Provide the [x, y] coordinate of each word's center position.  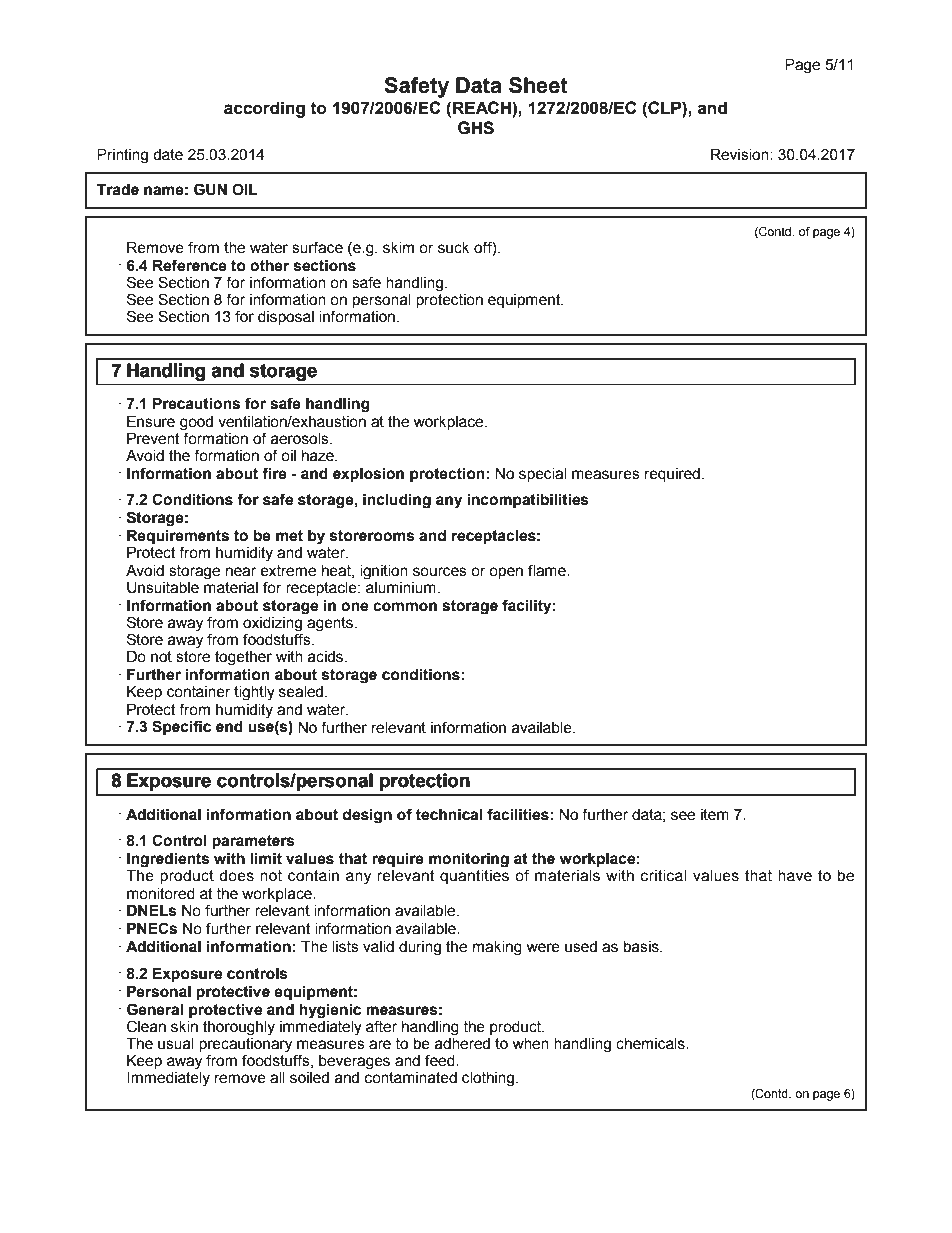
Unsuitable [163, 588]
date [168, 155]
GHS [476, 128]
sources [440, 572]
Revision [741, 155]
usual [176, 1044]
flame [548, 570]
